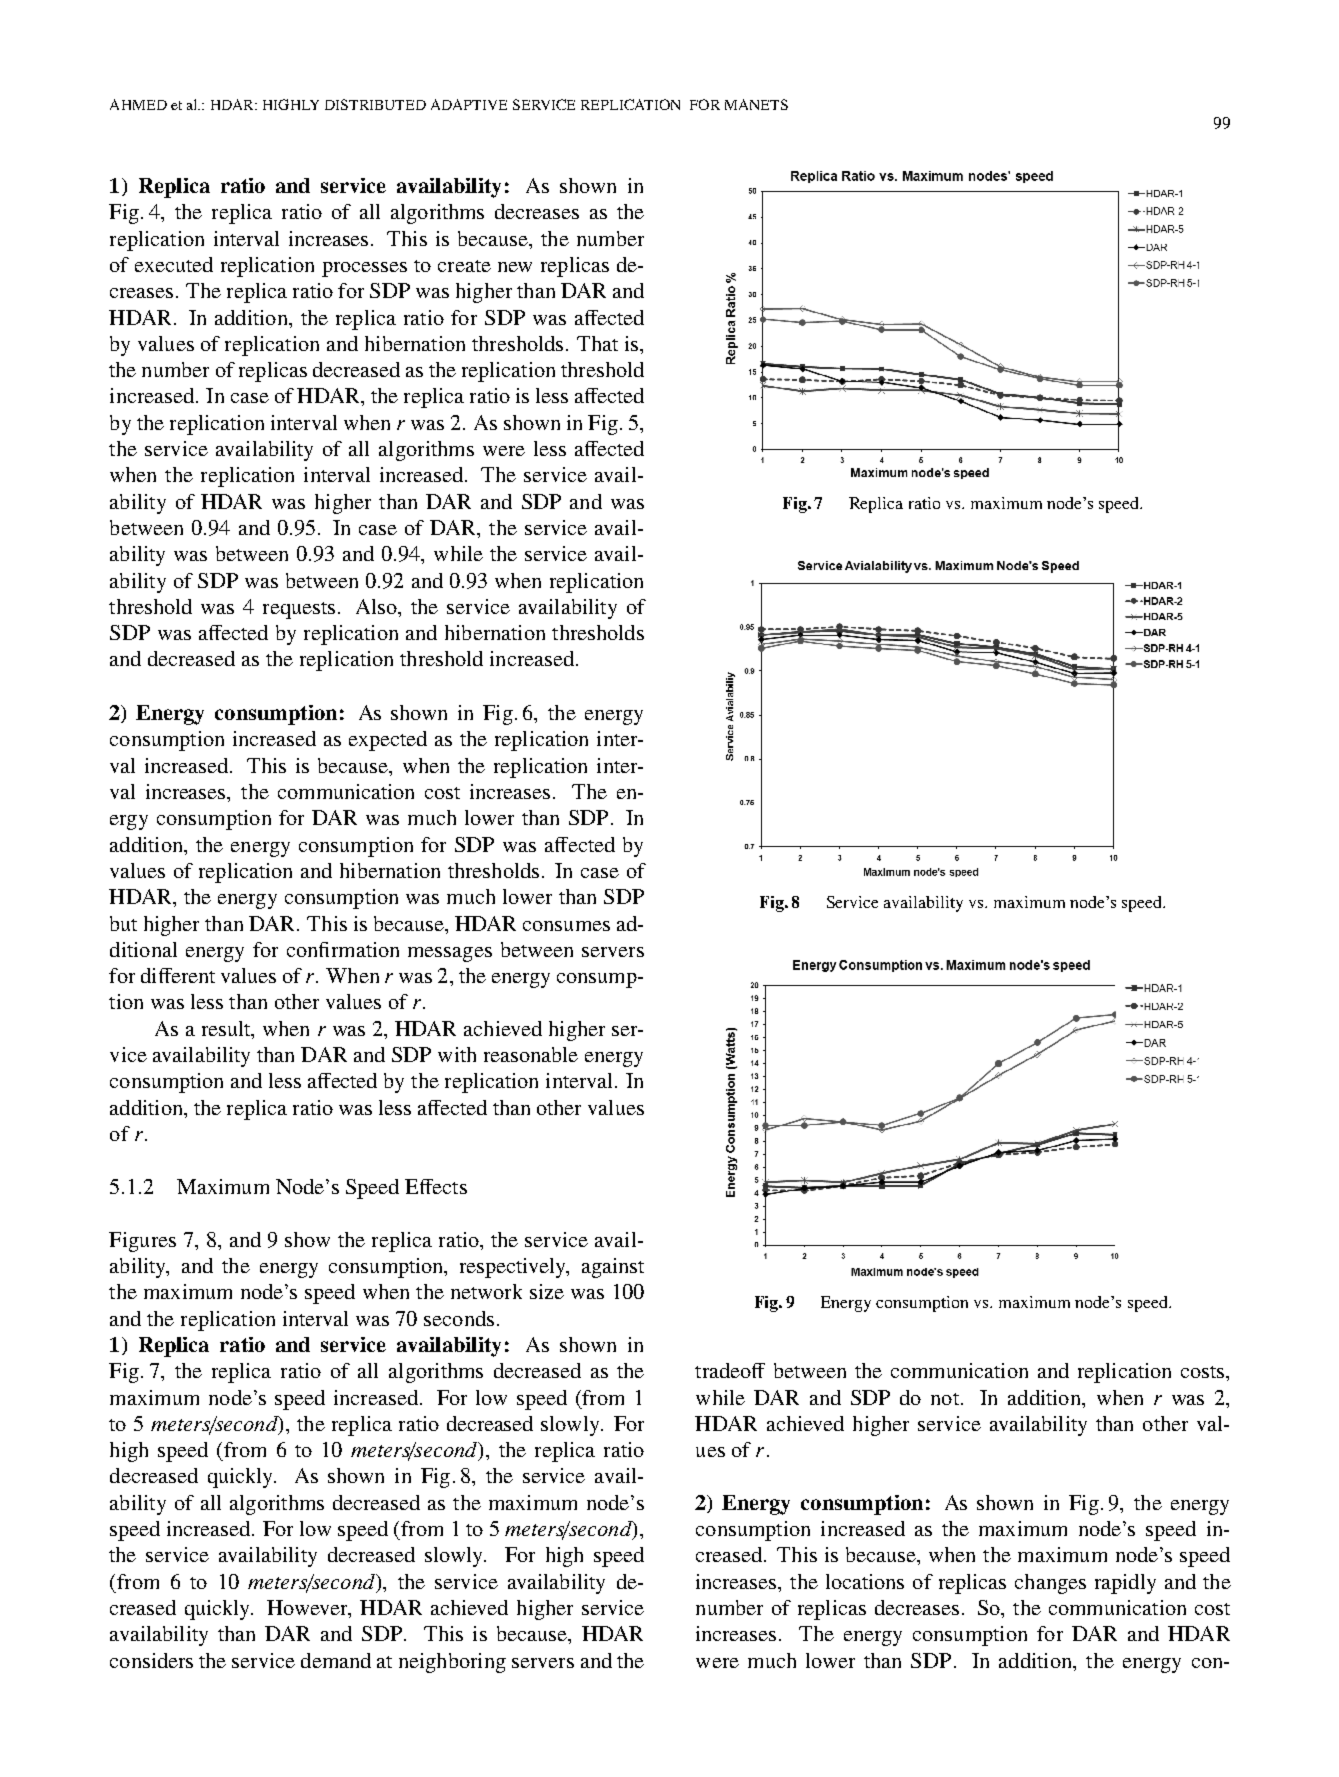 This page has width=1339, height=1777. I want to click on That, so click(597, 343).
